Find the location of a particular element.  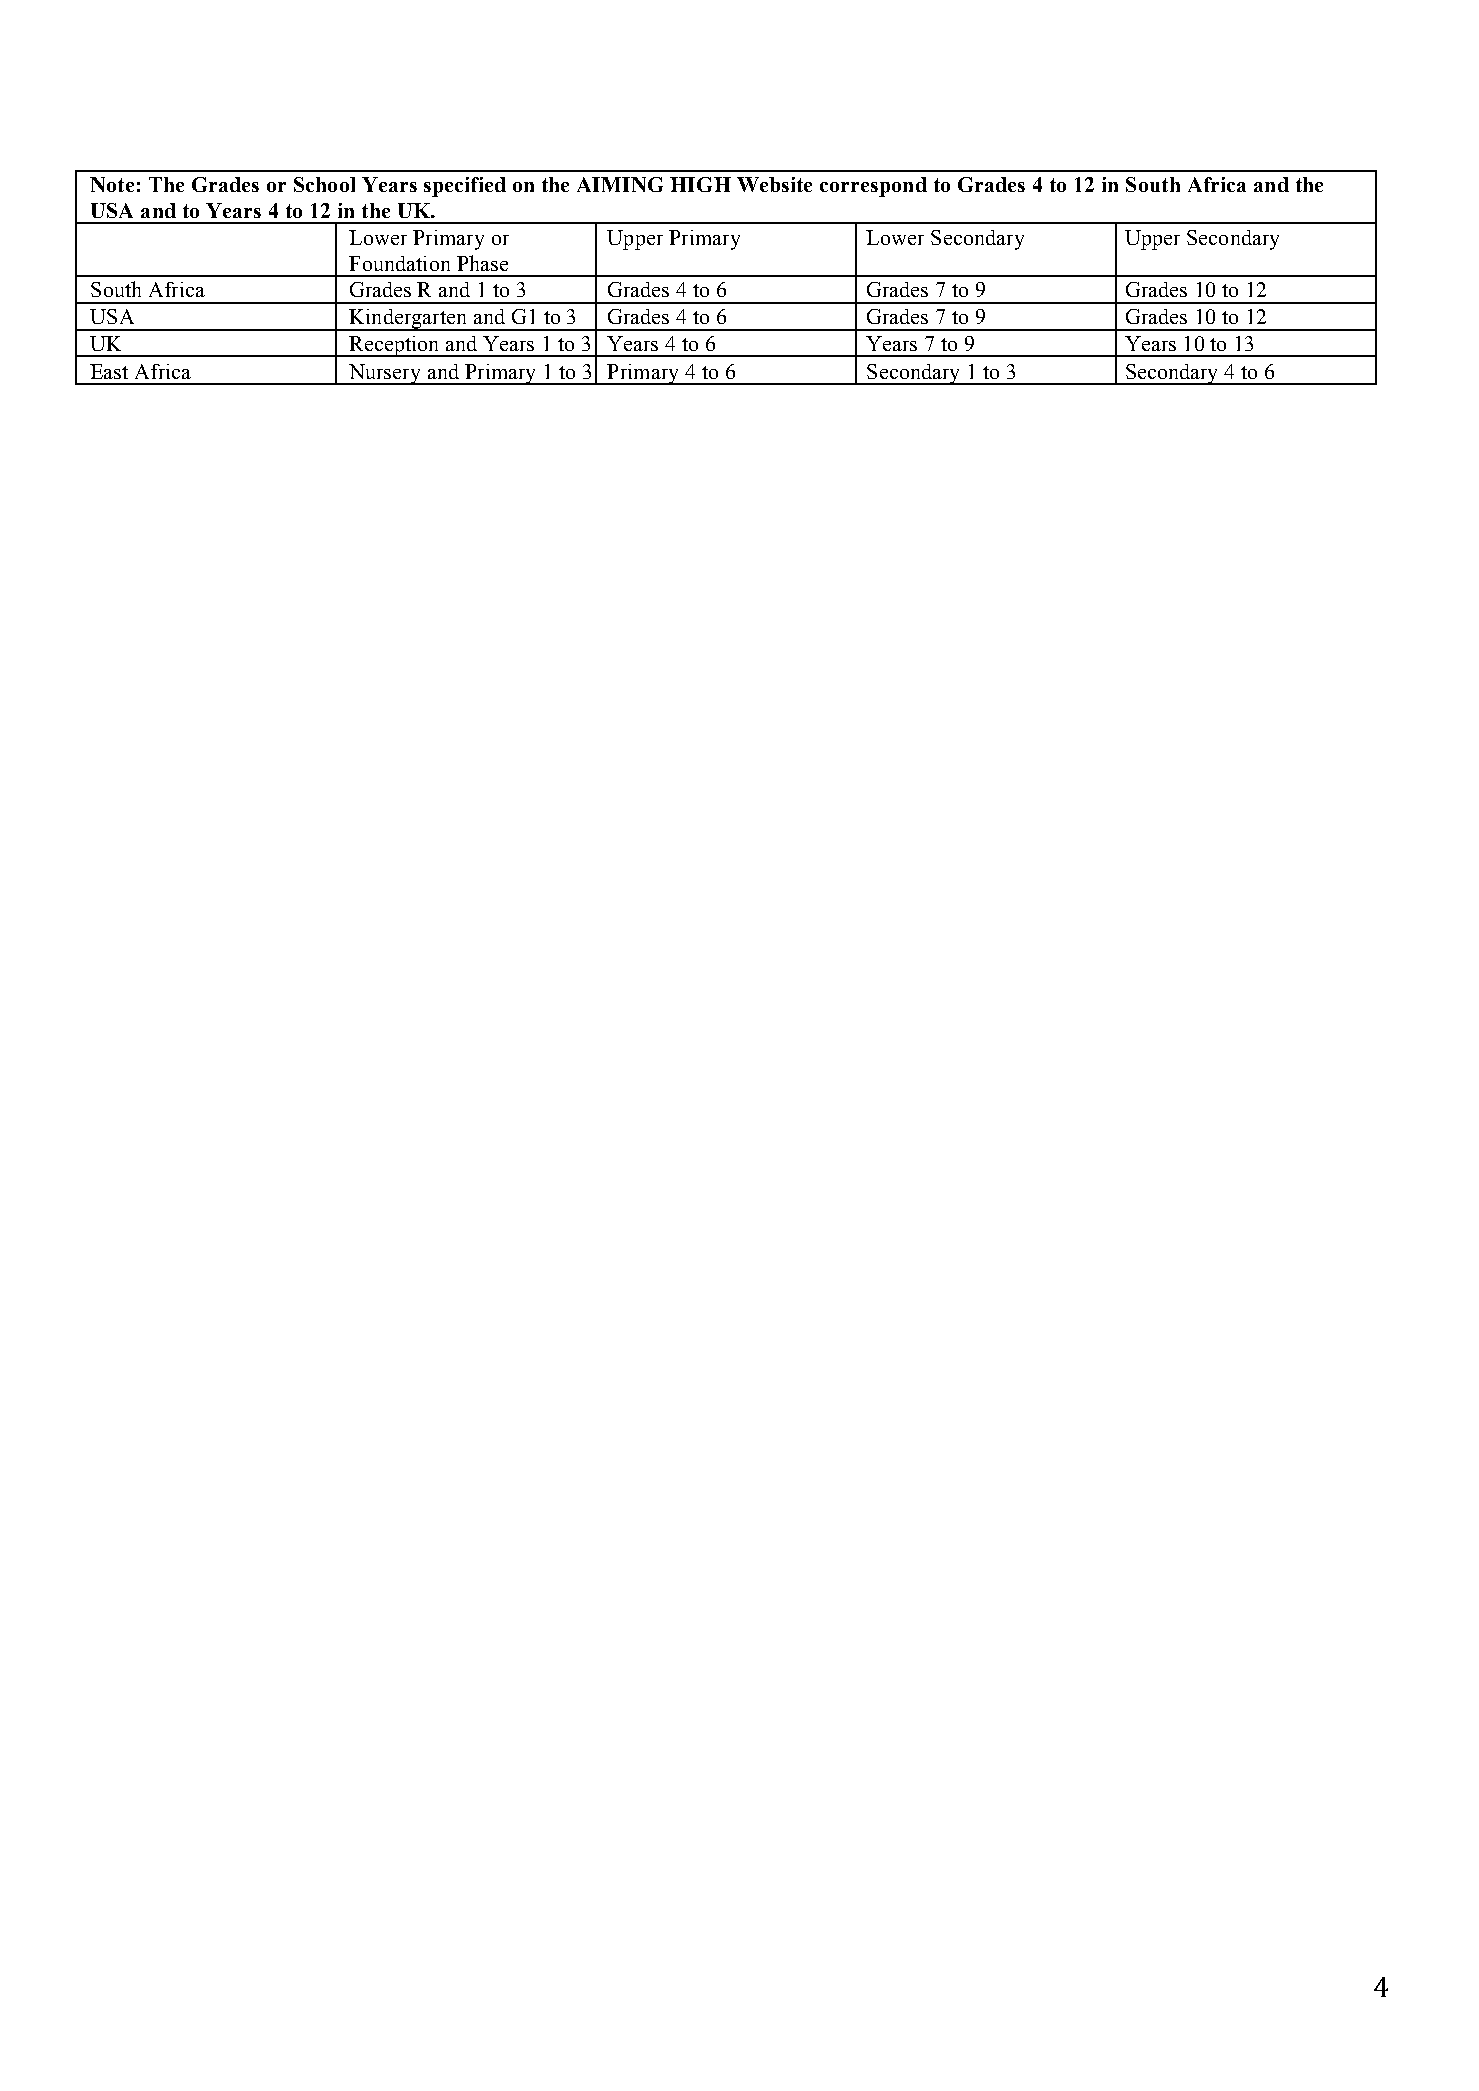

Phase is located at coordinates (482, 263).
